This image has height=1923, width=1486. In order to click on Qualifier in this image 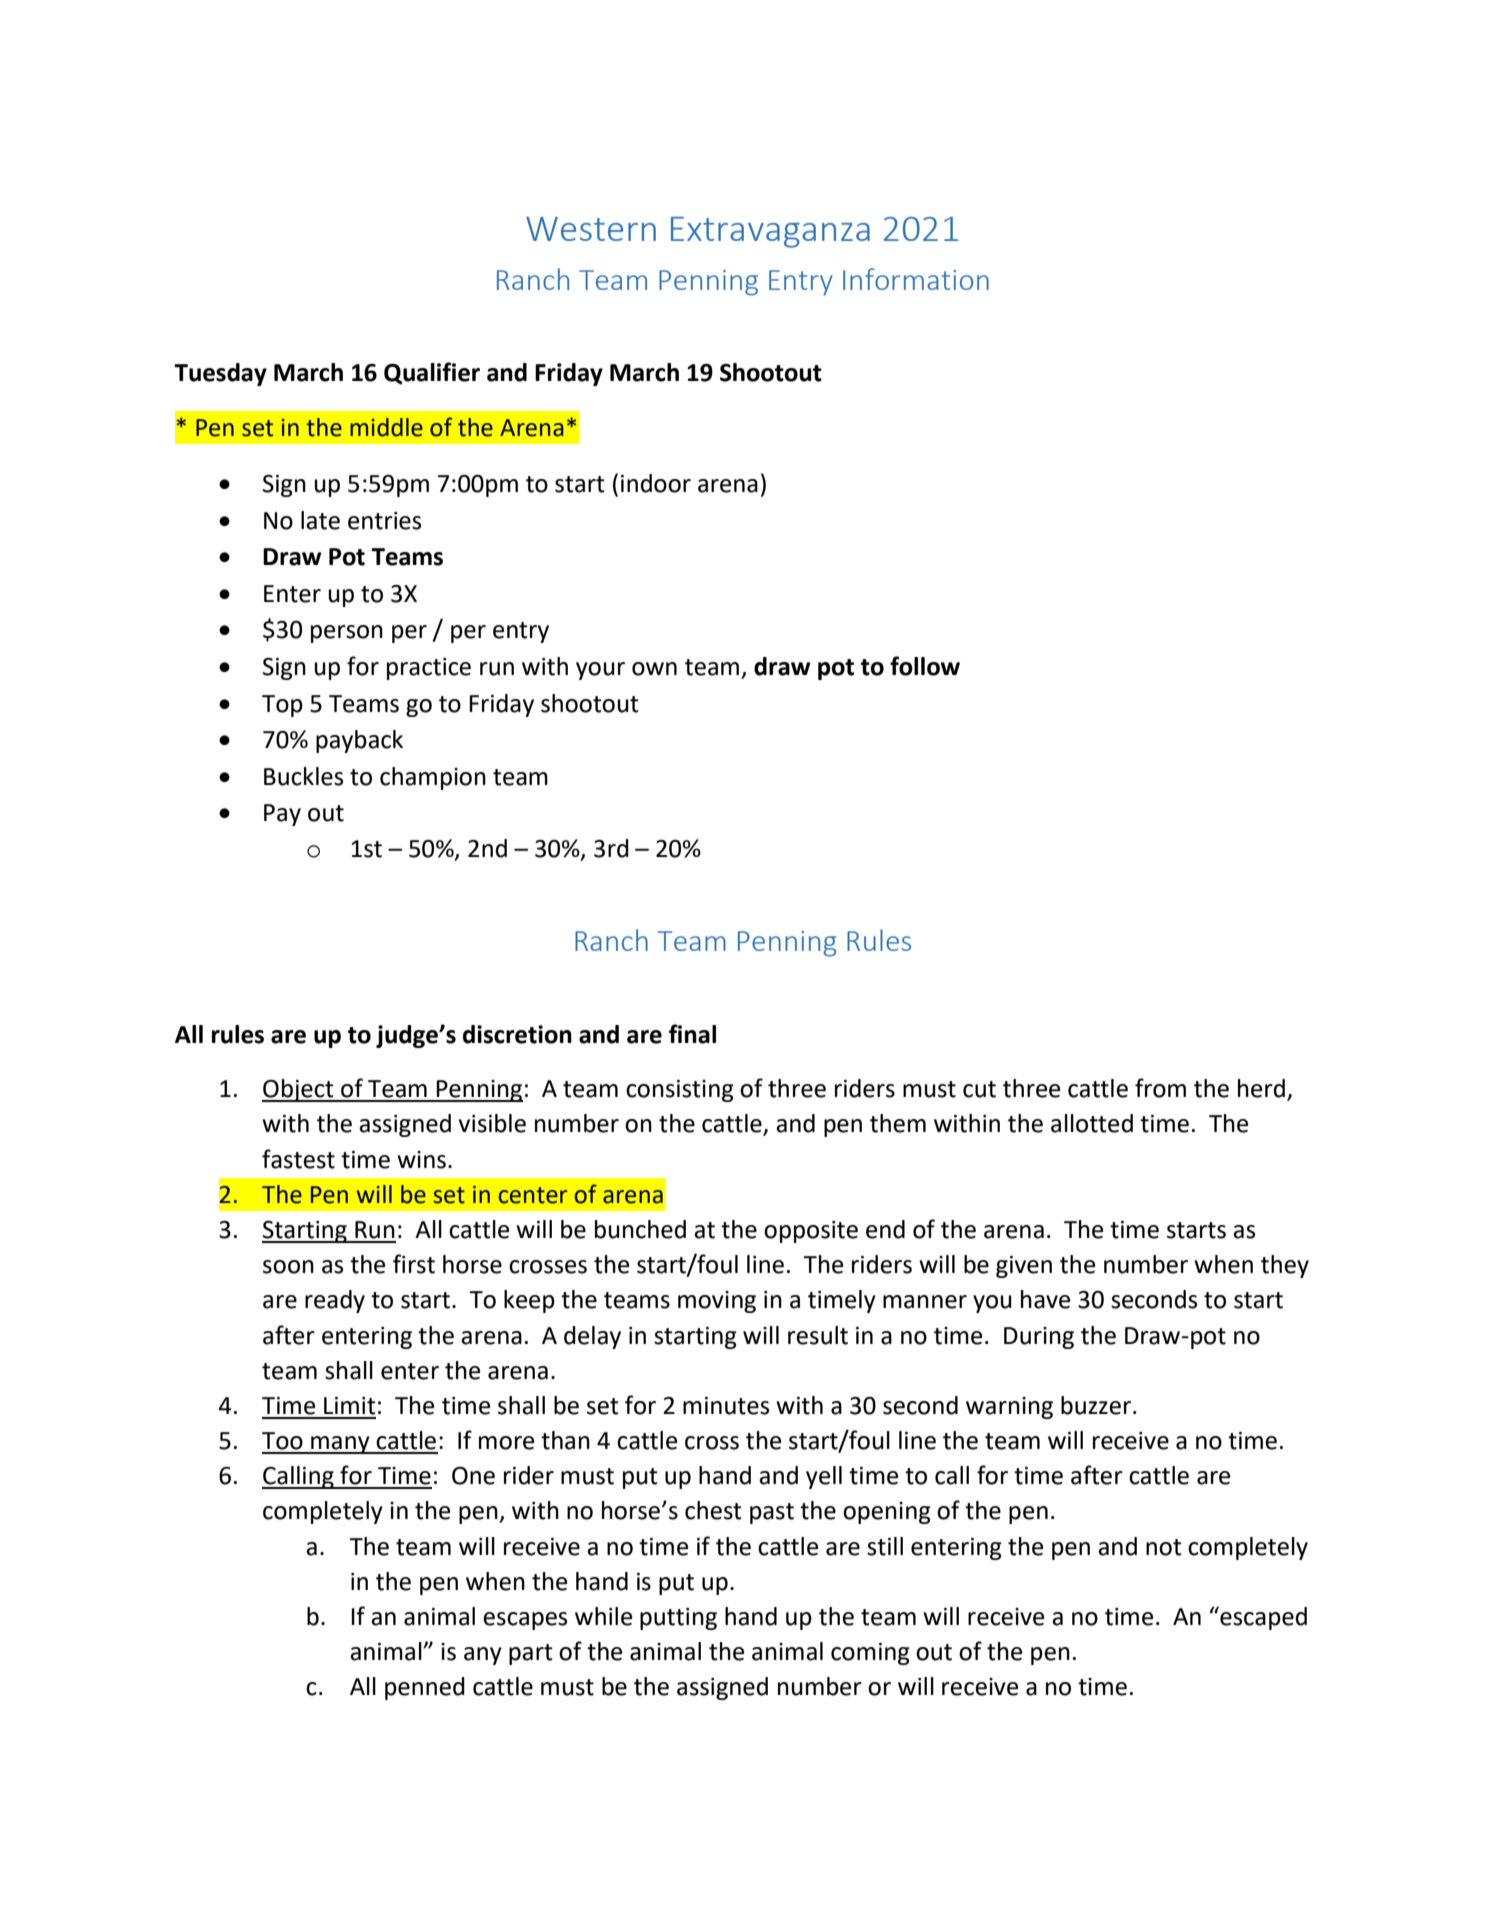, I will do `click(432, 373)`.
